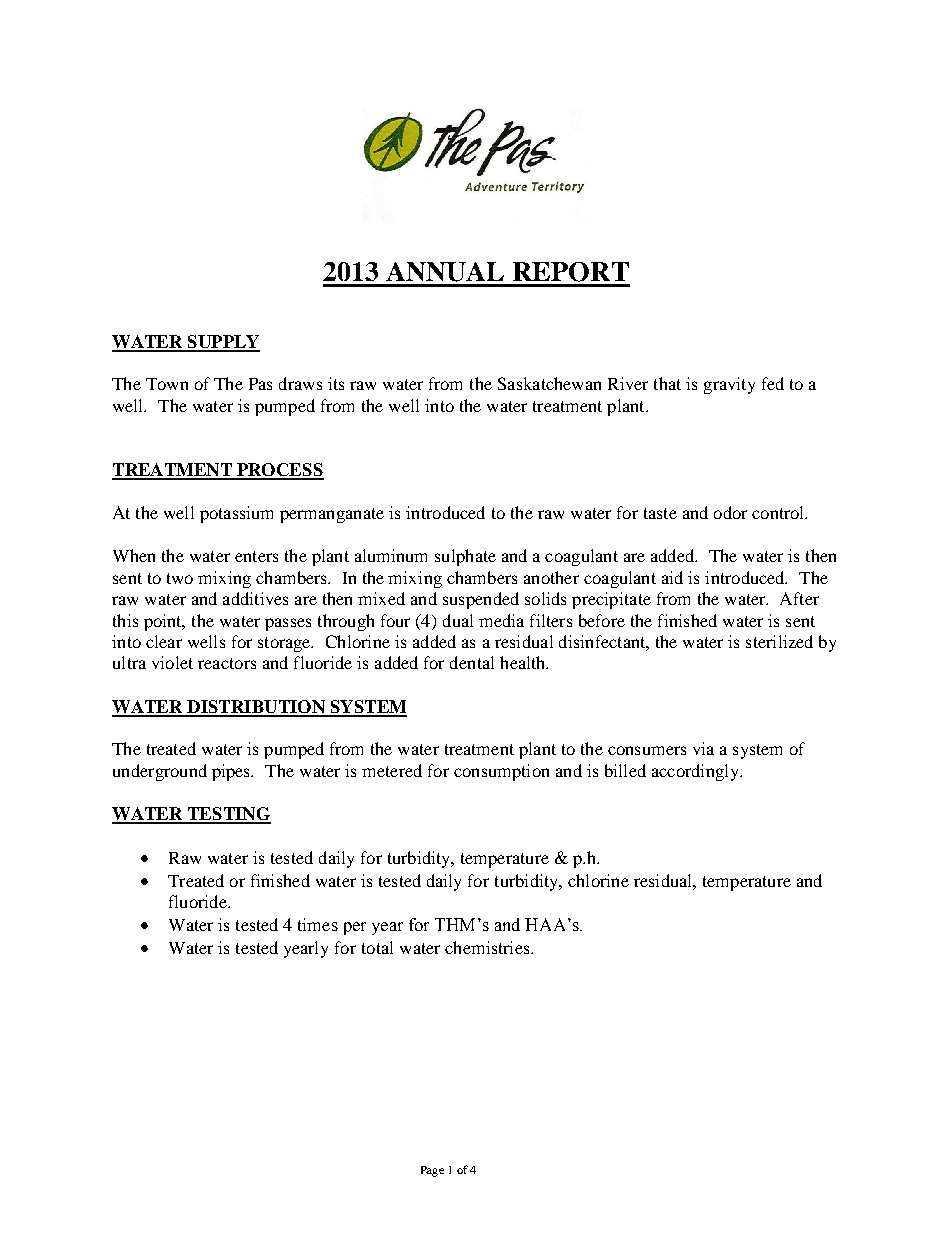 Image resolution: width=952 pixels, height=1233 pixels. What do you see at coordinates (488, 947) in the screenshot?
I see `chemistries` at bounding box center [488, 947].
